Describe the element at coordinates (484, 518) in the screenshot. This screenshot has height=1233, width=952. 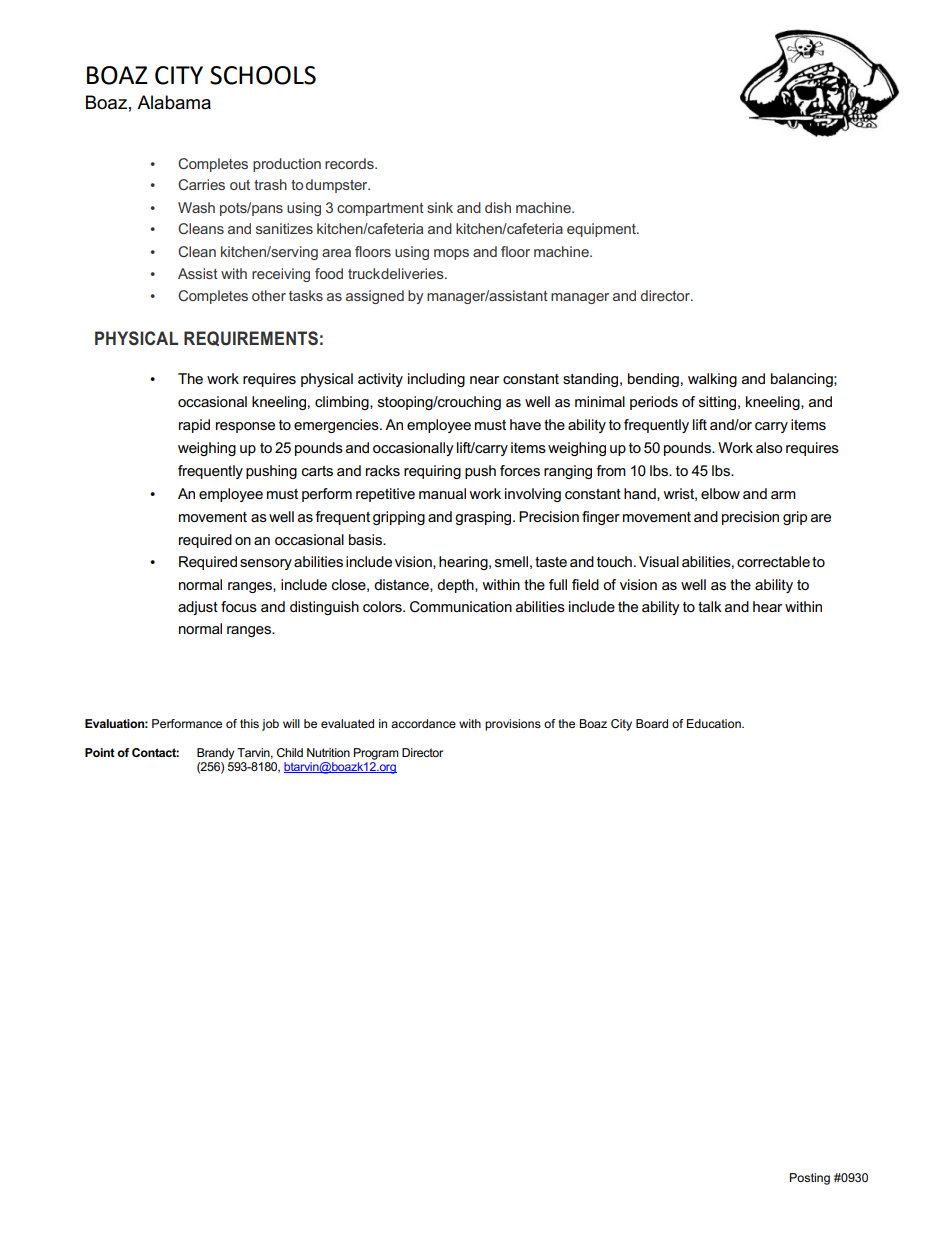
I see `grasping` at that location.
